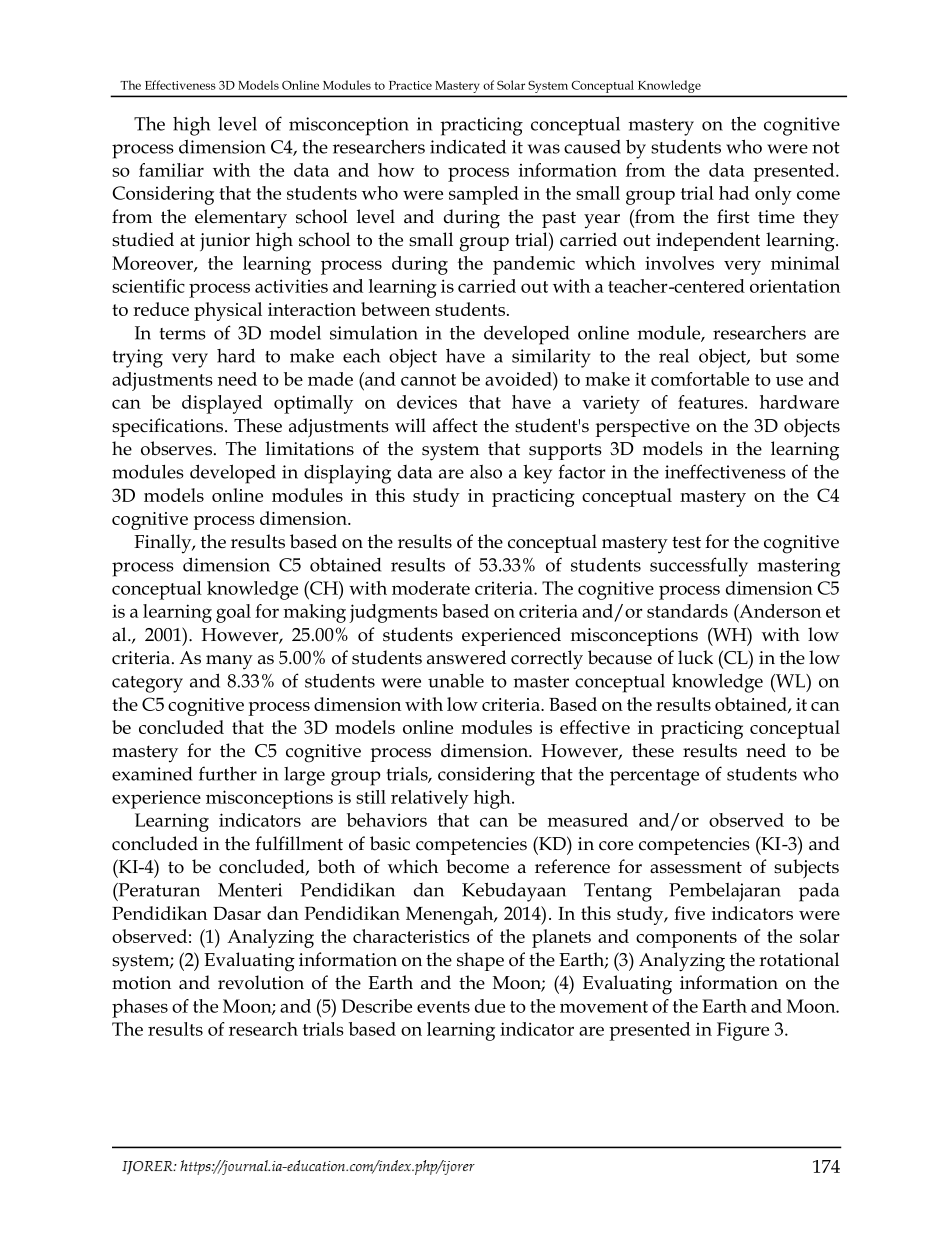 This page has height=1233, width=952. Describe the element at coordinates (699, 567) in the page. I see `successfully` at that location.
